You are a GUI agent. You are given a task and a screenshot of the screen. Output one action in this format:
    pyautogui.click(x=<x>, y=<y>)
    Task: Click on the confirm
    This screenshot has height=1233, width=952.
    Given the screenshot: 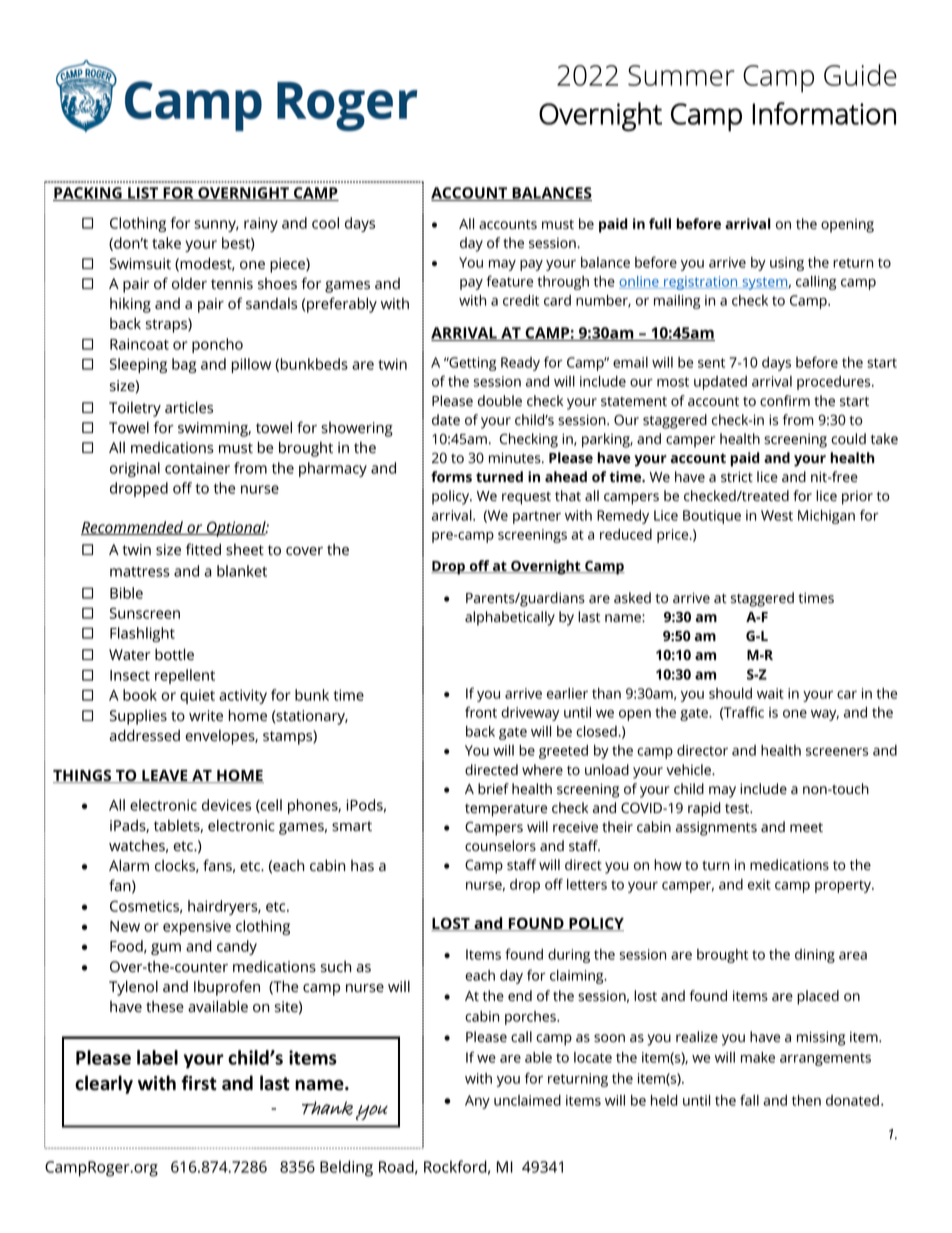 What is the action you would take?
    pyautogui.click(x=785, y=400)
